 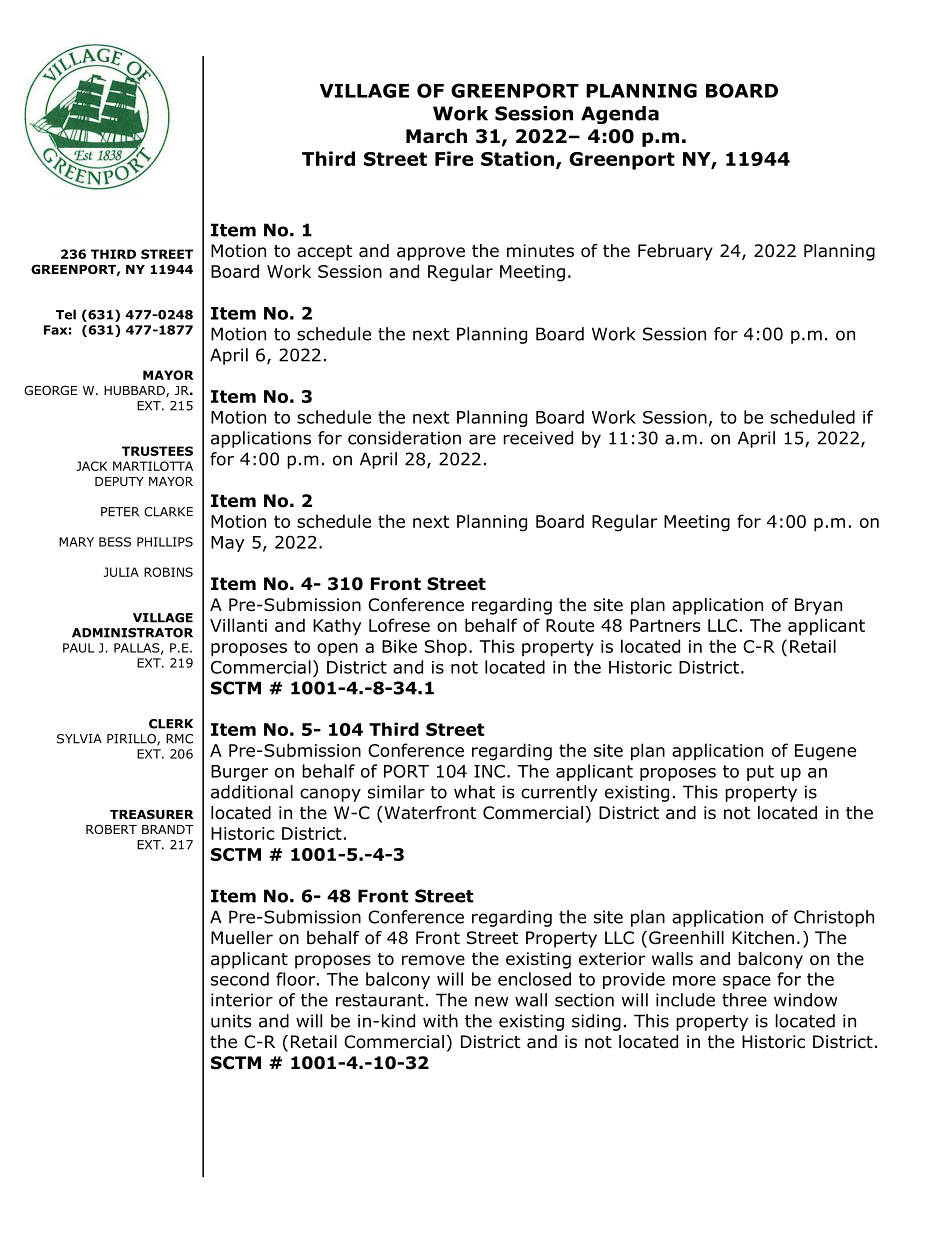 I want to click on March, so click(x=436, y=136).
